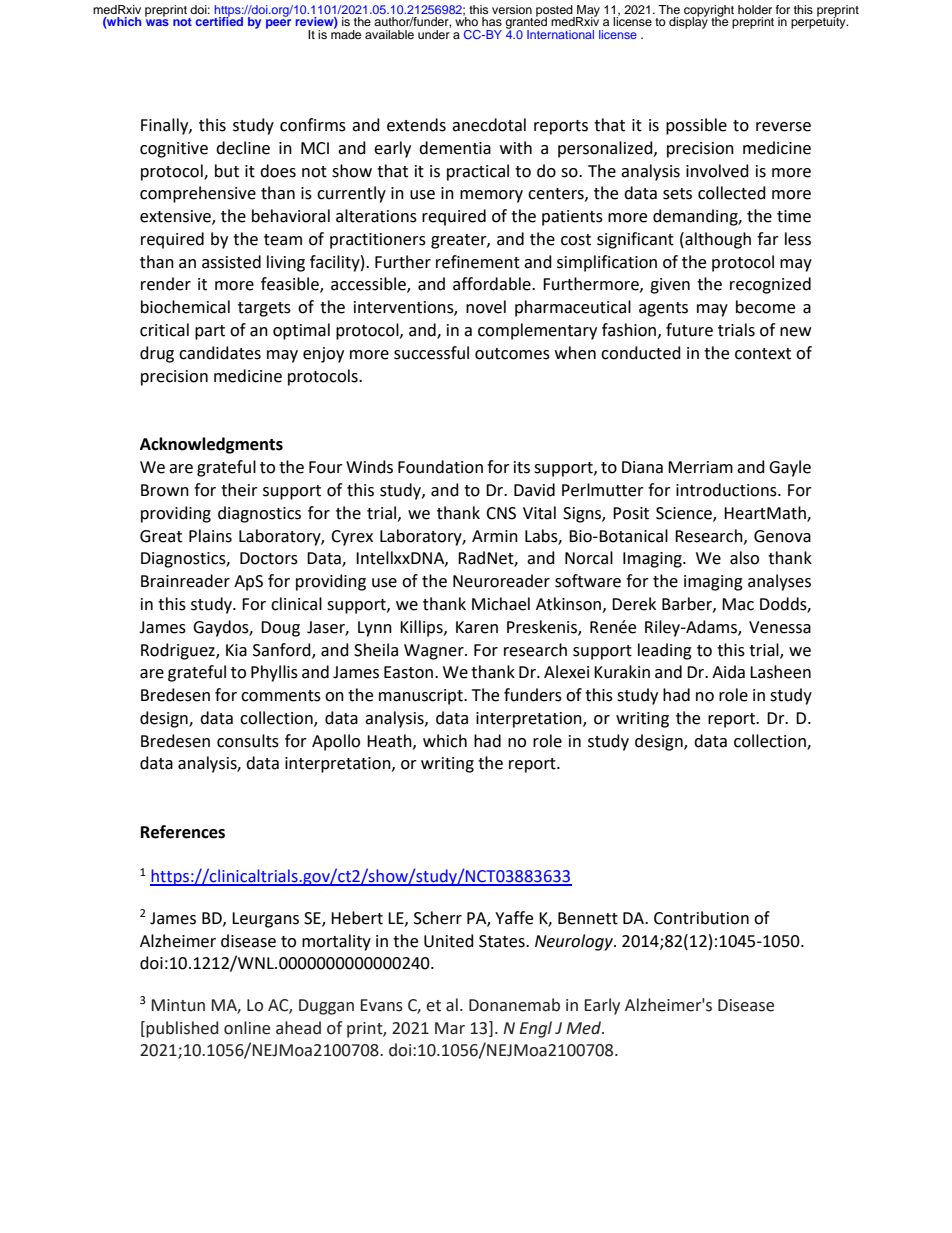  I want to click on Aida, so click(728, 672).
